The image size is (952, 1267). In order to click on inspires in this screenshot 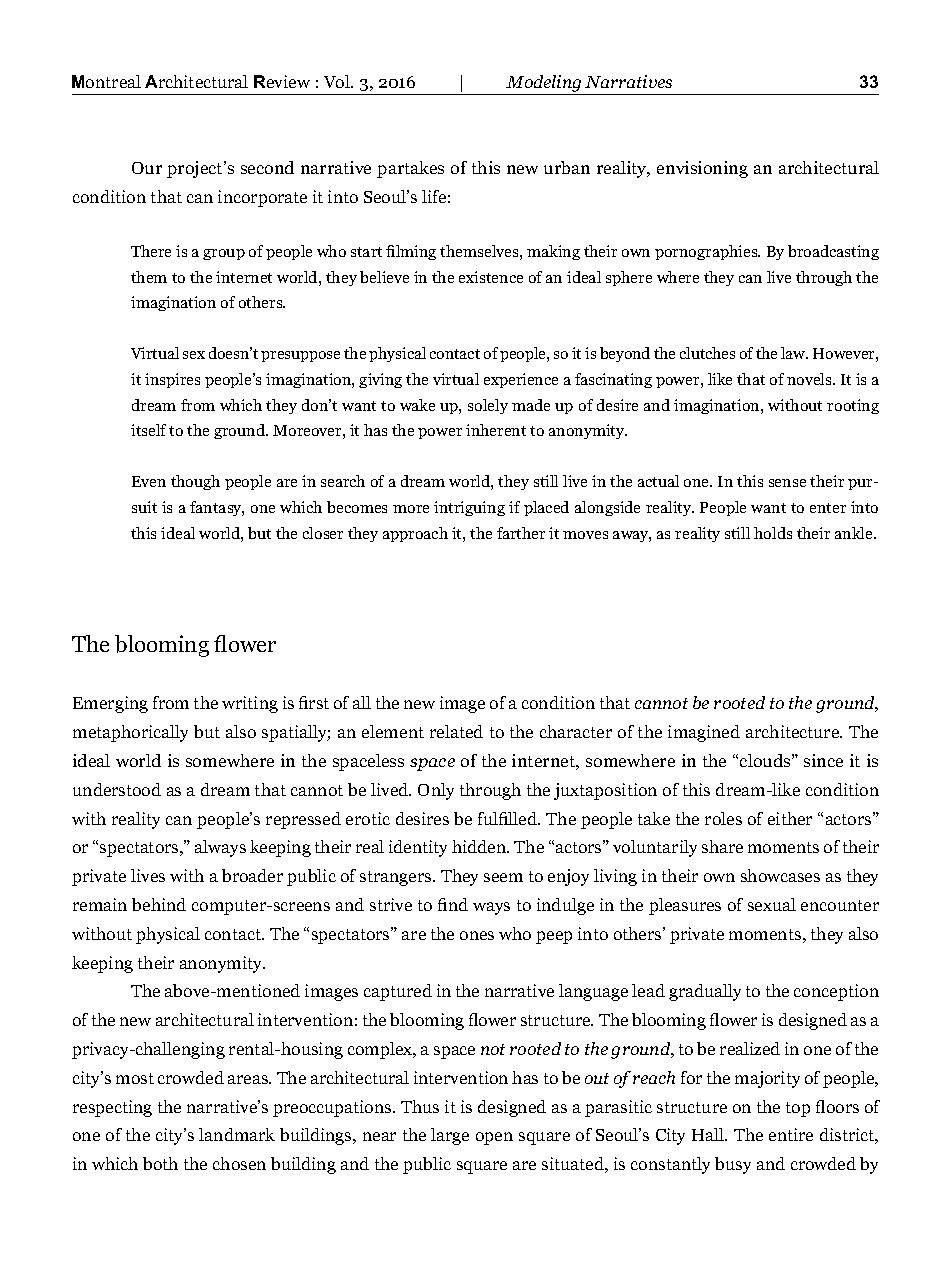, I will do `click(172, 380)`.
